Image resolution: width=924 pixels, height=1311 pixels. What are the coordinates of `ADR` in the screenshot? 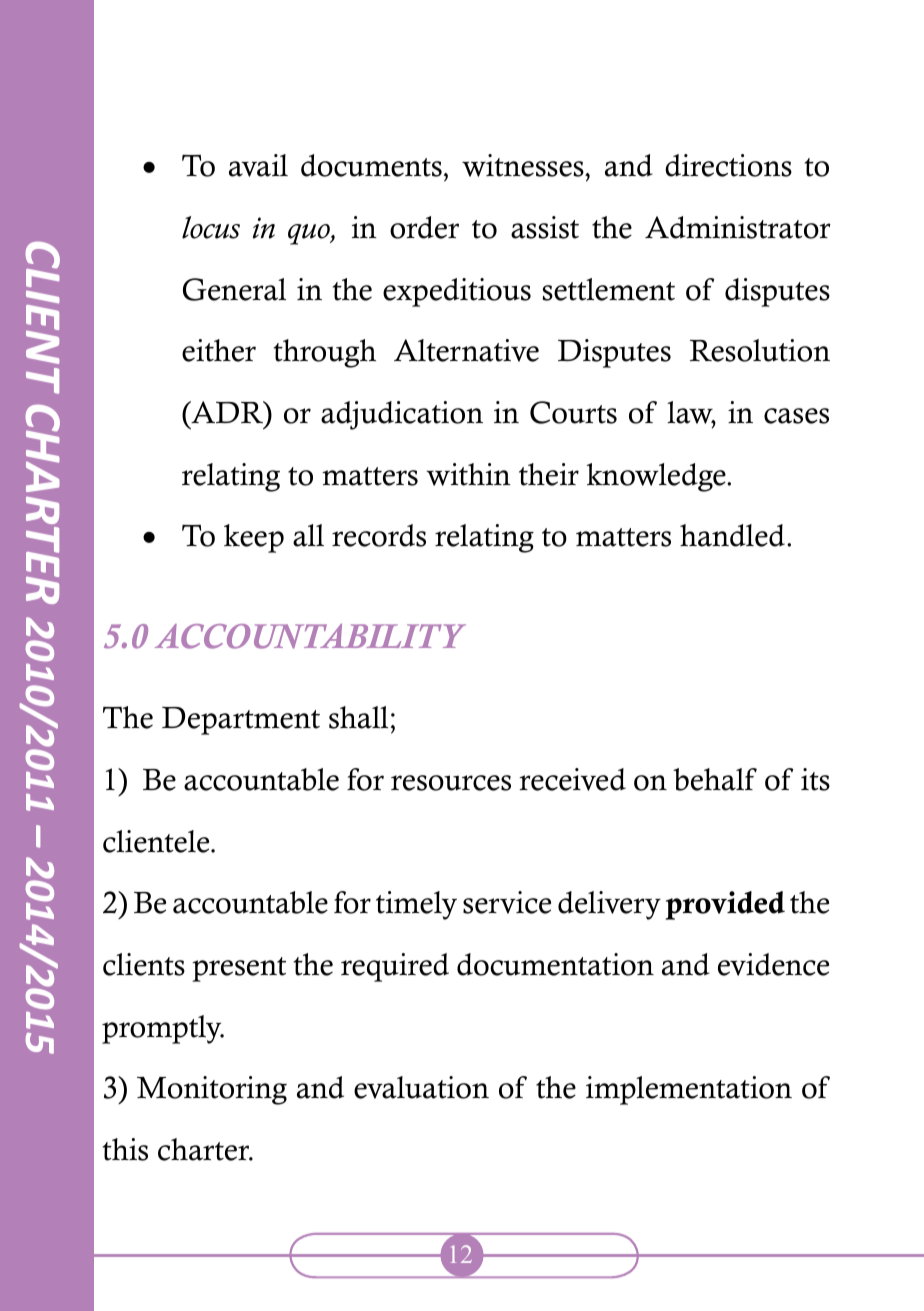 It's located at (227, 412).
